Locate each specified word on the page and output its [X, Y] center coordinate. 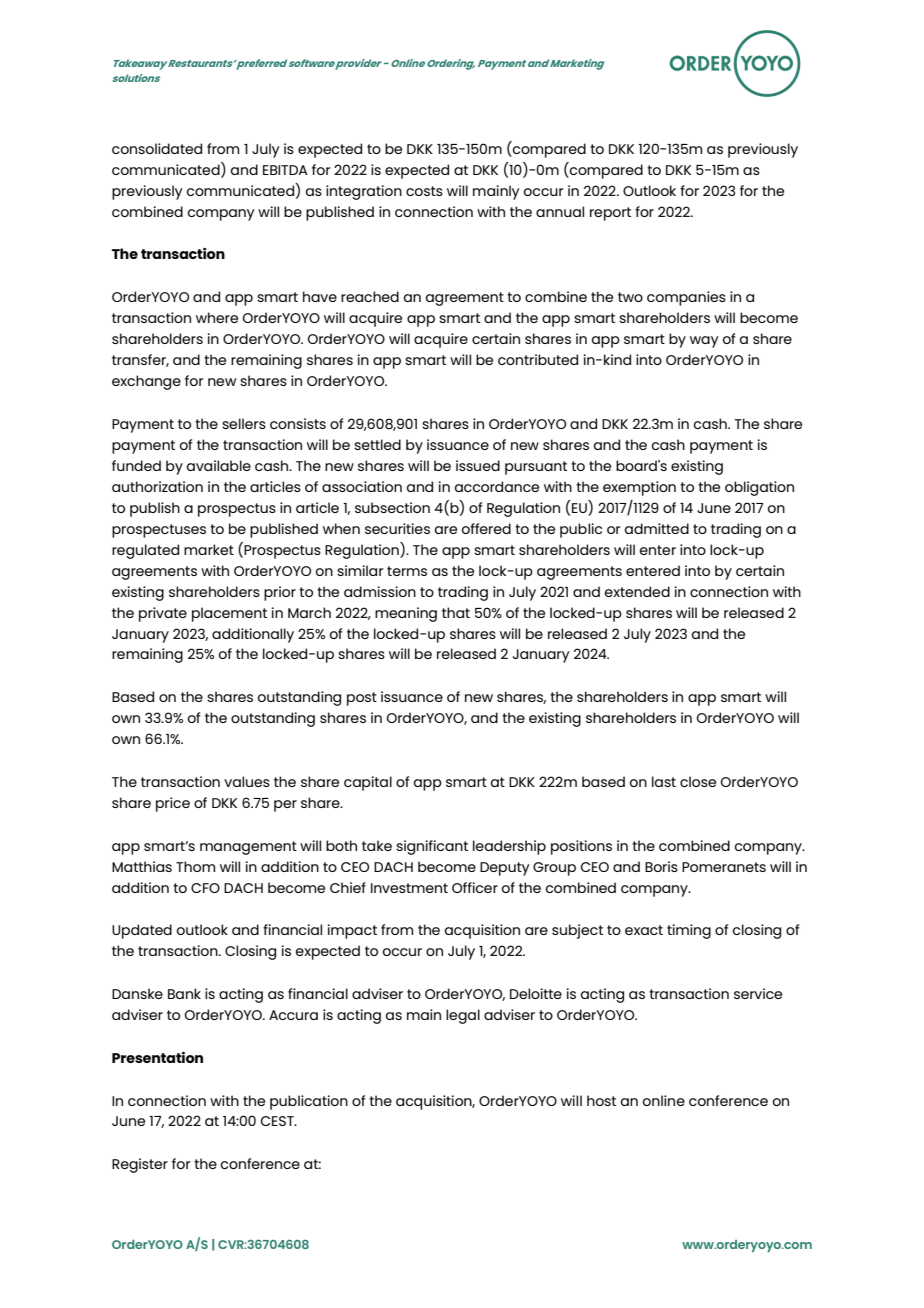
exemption [639, 488]
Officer [475, 887]
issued [478, 465]
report [610, 214]
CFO [205, 888]
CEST [278, 1121]
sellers [244, 423]
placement [229, 614]
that [456, 612]
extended [637, 591]
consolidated [157, 148]
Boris [661, 866]
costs [424, 191]
